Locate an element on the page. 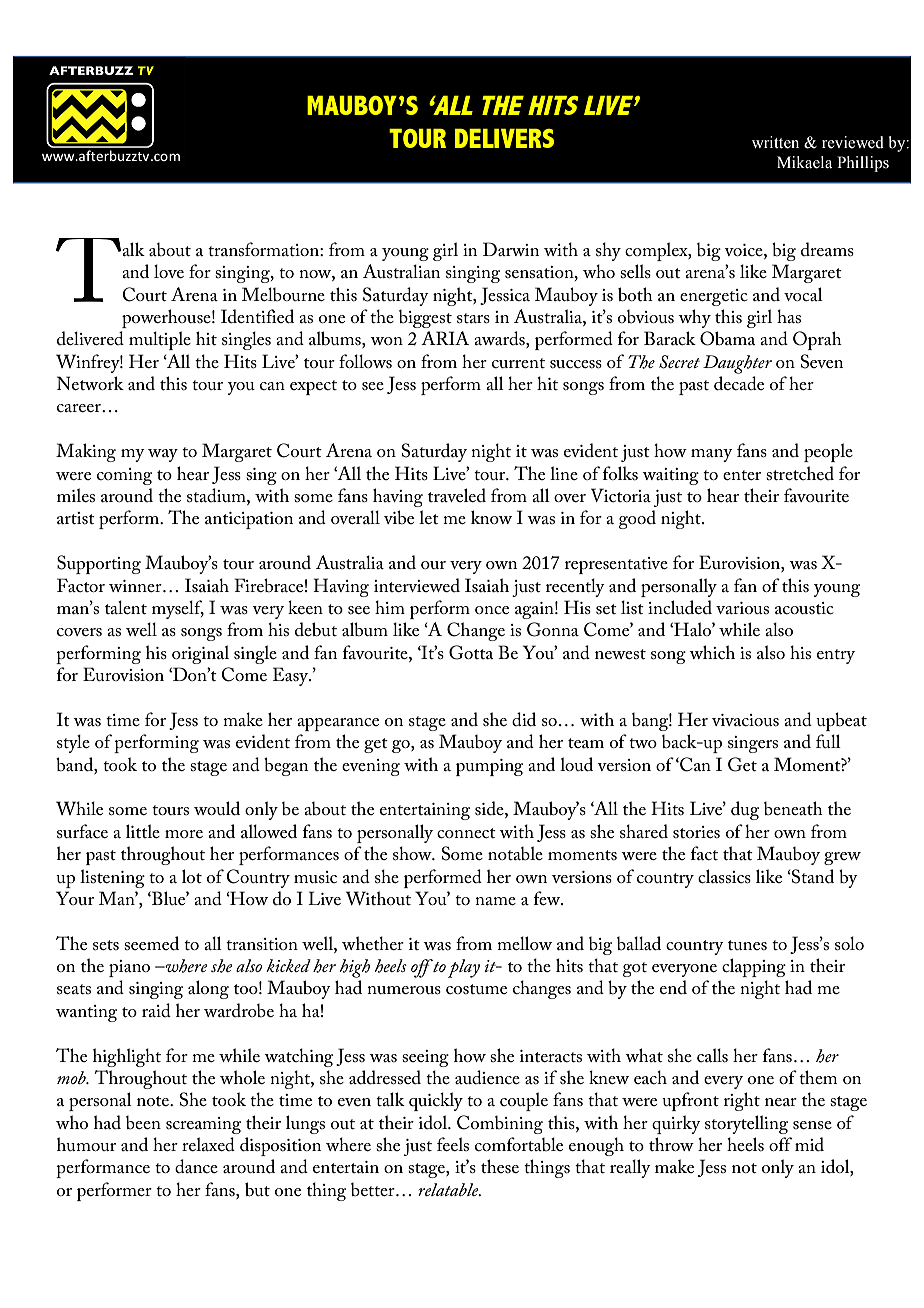 Image resolution: width=924 pixels, height=1308 pixels. tunes is located at coordinates (747, 945).
